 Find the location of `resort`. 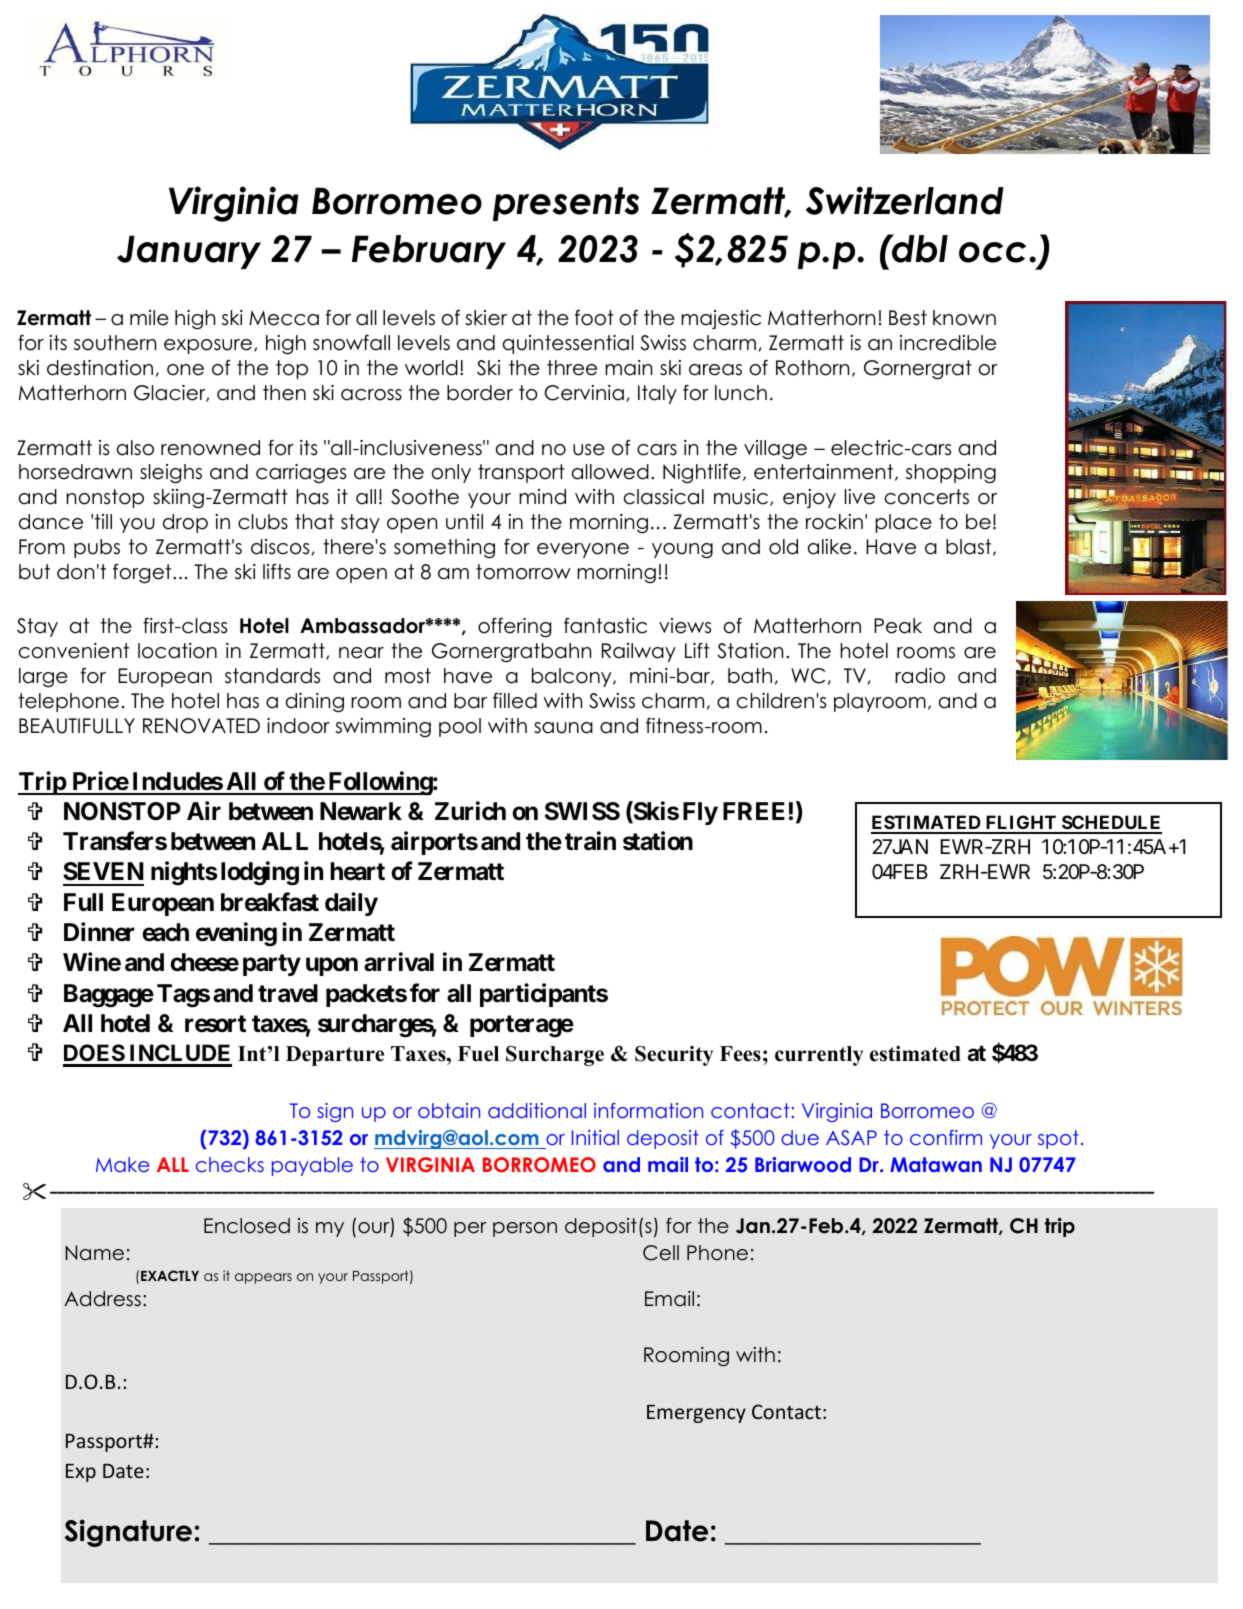

resort is located at coordinates (215, 1024).
